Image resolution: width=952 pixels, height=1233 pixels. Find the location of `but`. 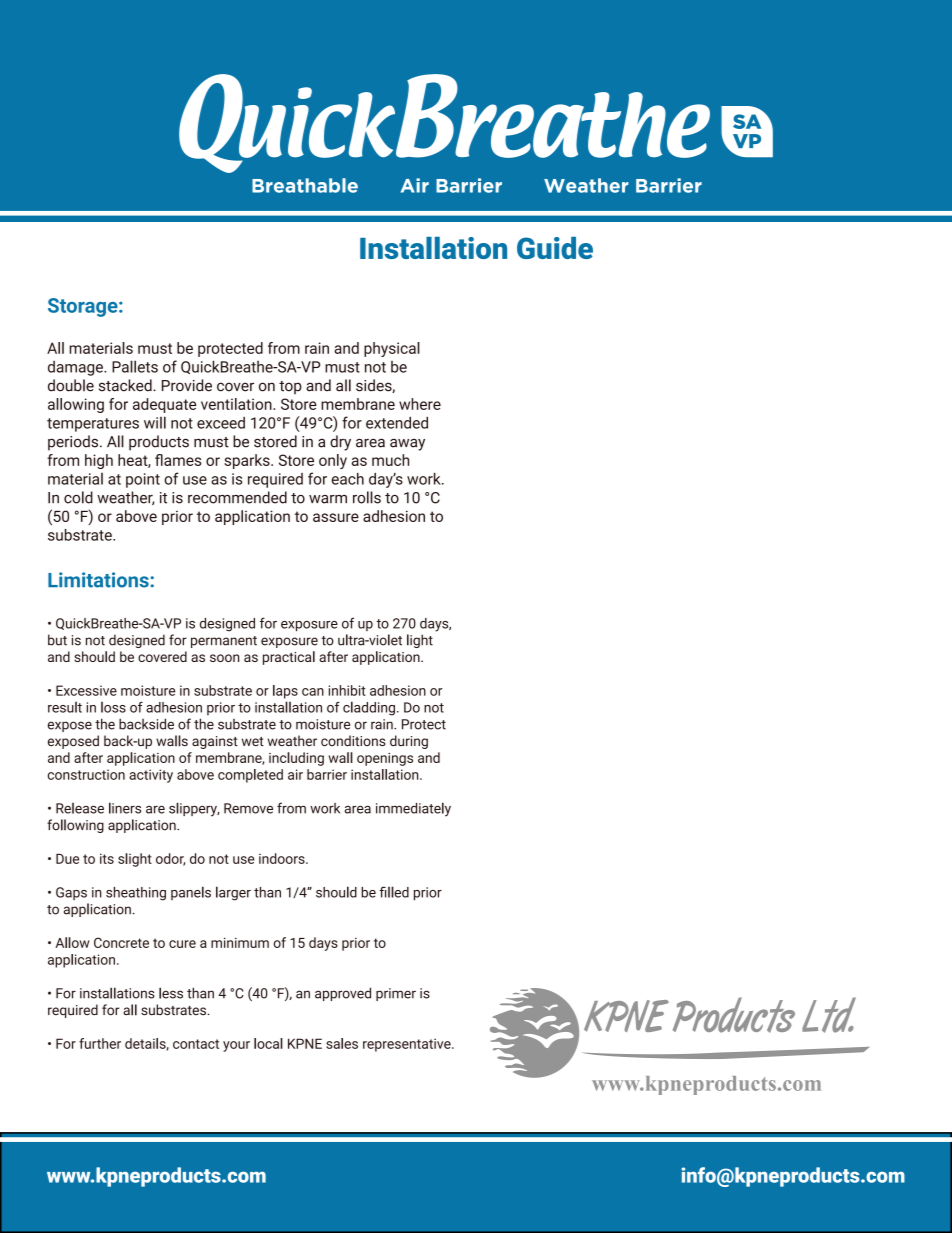

but is located at coordinates (57, 640).
